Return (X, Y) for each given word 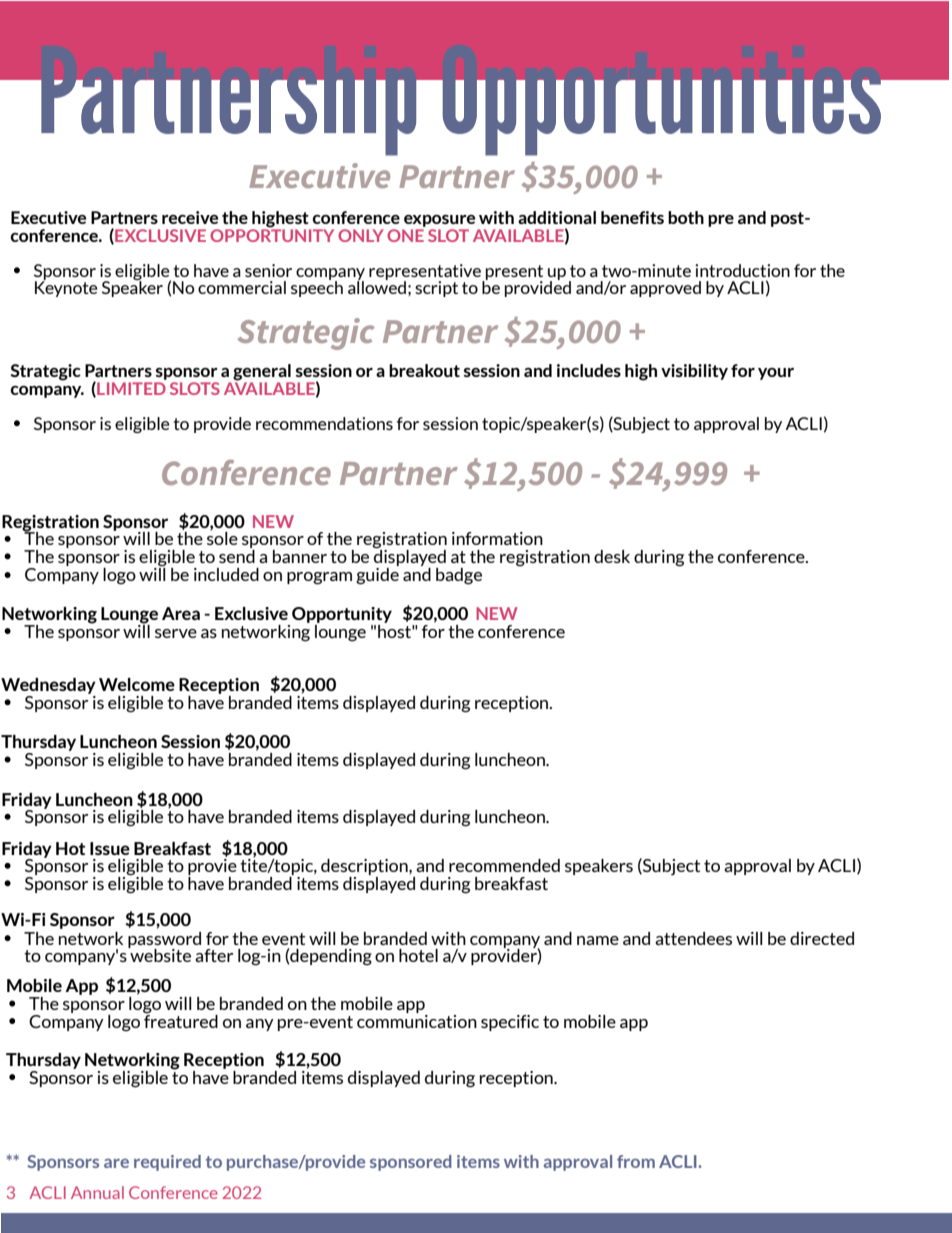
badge (459, 576)
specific (510, 1023)
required (167, 1163)
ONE (406, 234)
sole (222, 537)
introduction (742, 270)
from (636, 1161)
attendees (693, 938)
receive (190, 217)
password (164, 941)
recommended (504, 865)
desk (612, 556)
